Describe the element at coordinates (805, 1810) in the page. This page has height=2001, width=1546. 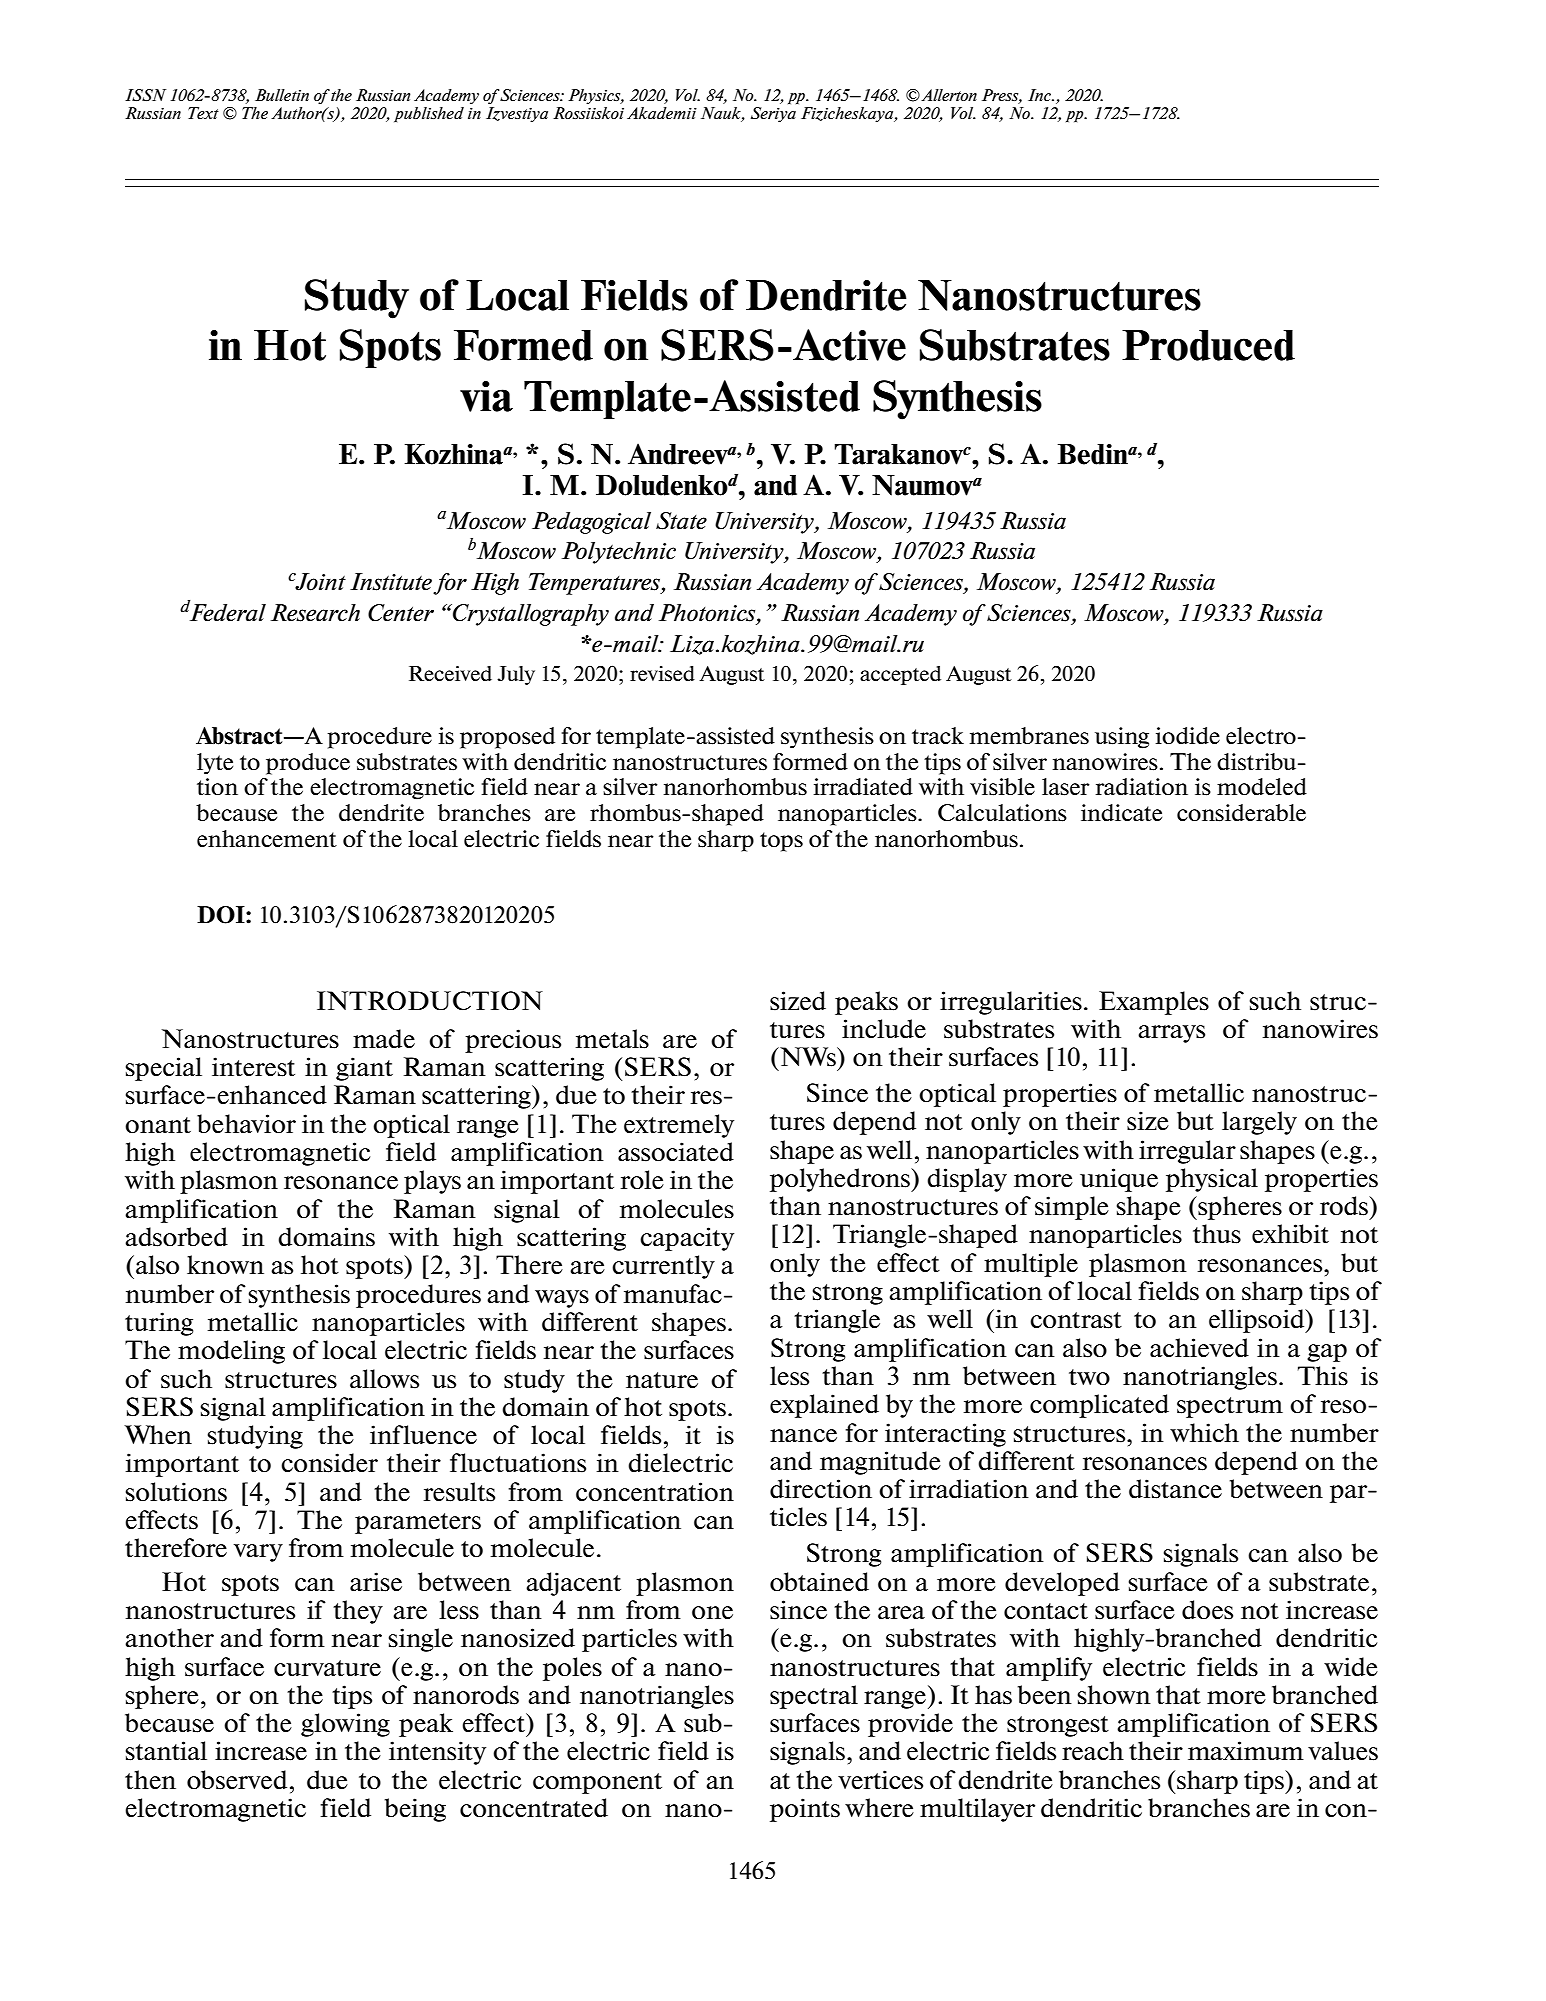
I see `points` at that location.
